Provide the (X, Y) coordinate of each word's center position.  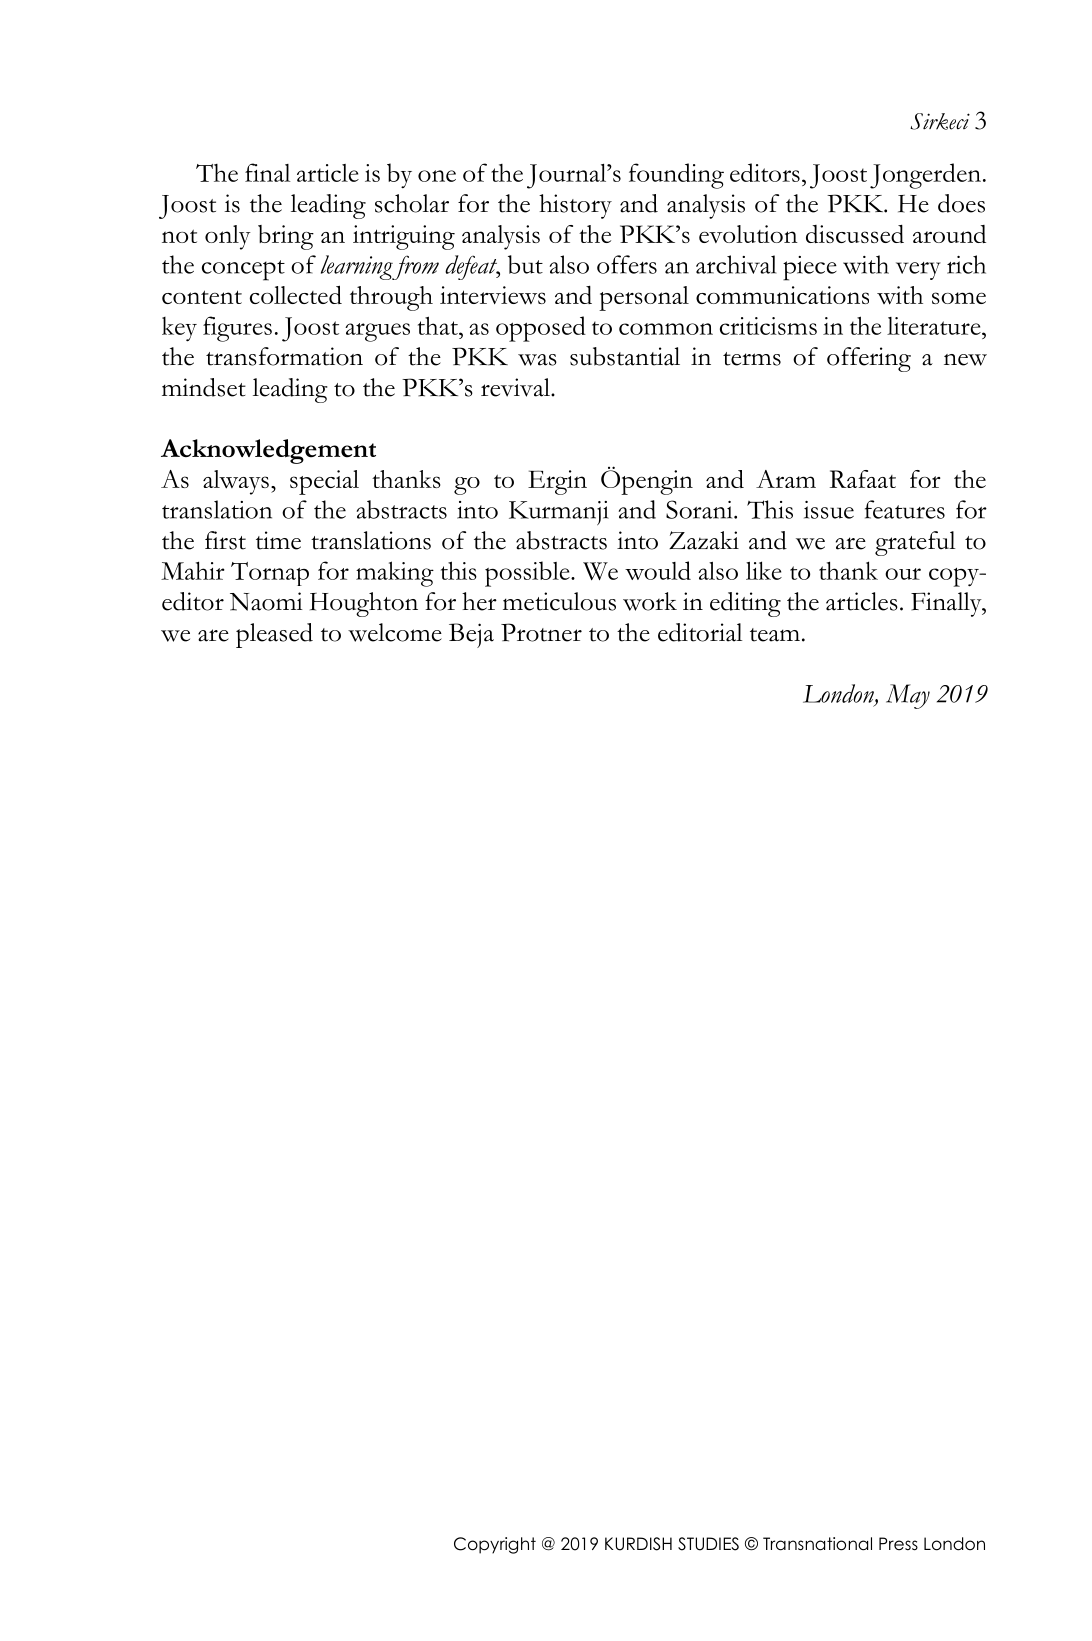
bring (286, 237)
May (908, 696)
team (775, 635)
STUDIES (708, 1544)
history (575, 206)
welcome (395, 632)
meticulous (559, 601)
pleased (274, 635)
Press (898, 1544)
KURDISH (638, 1544)
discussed (855, 234)
